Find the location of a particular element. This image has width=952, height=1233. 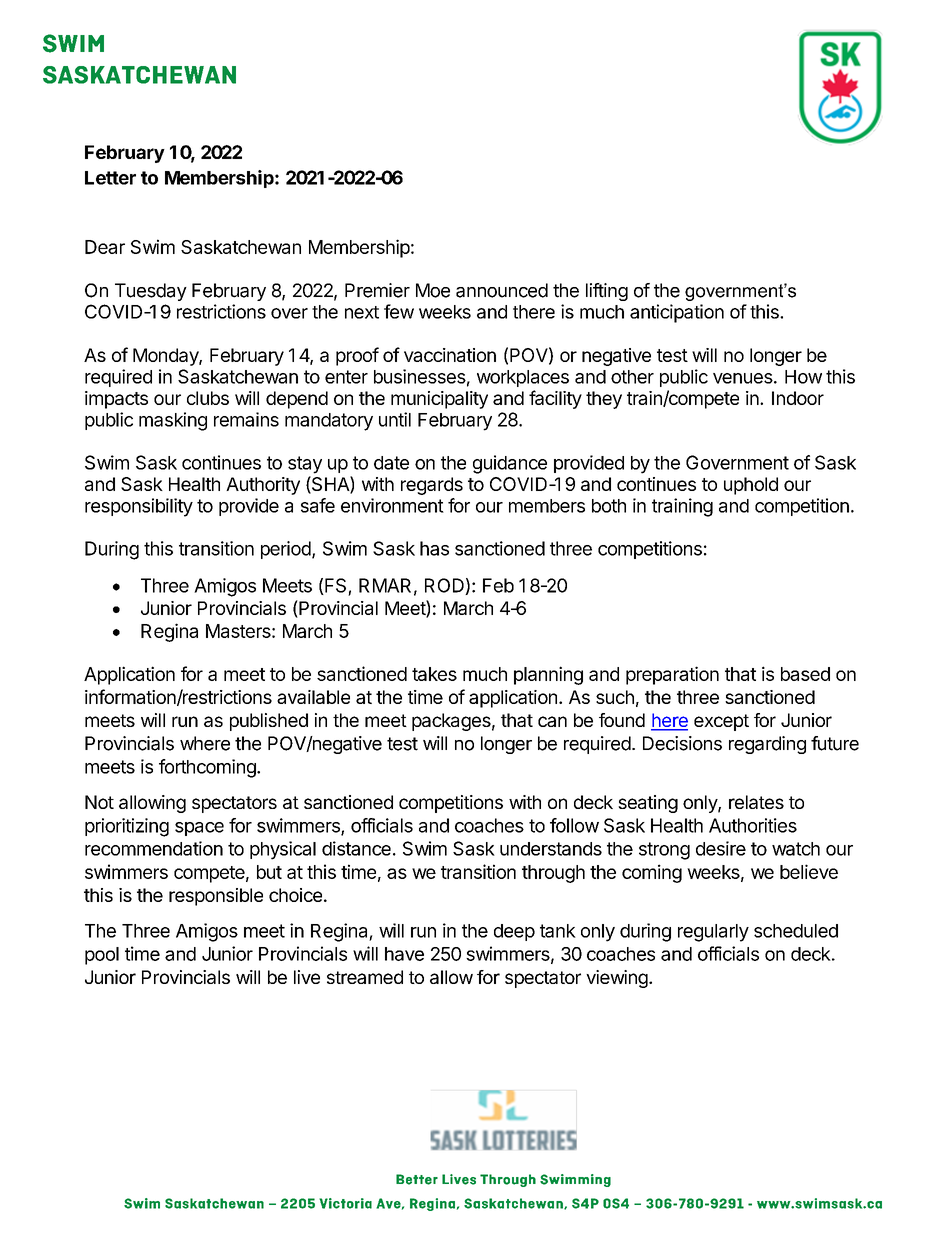

takes is located at coordinates (434, 674).
